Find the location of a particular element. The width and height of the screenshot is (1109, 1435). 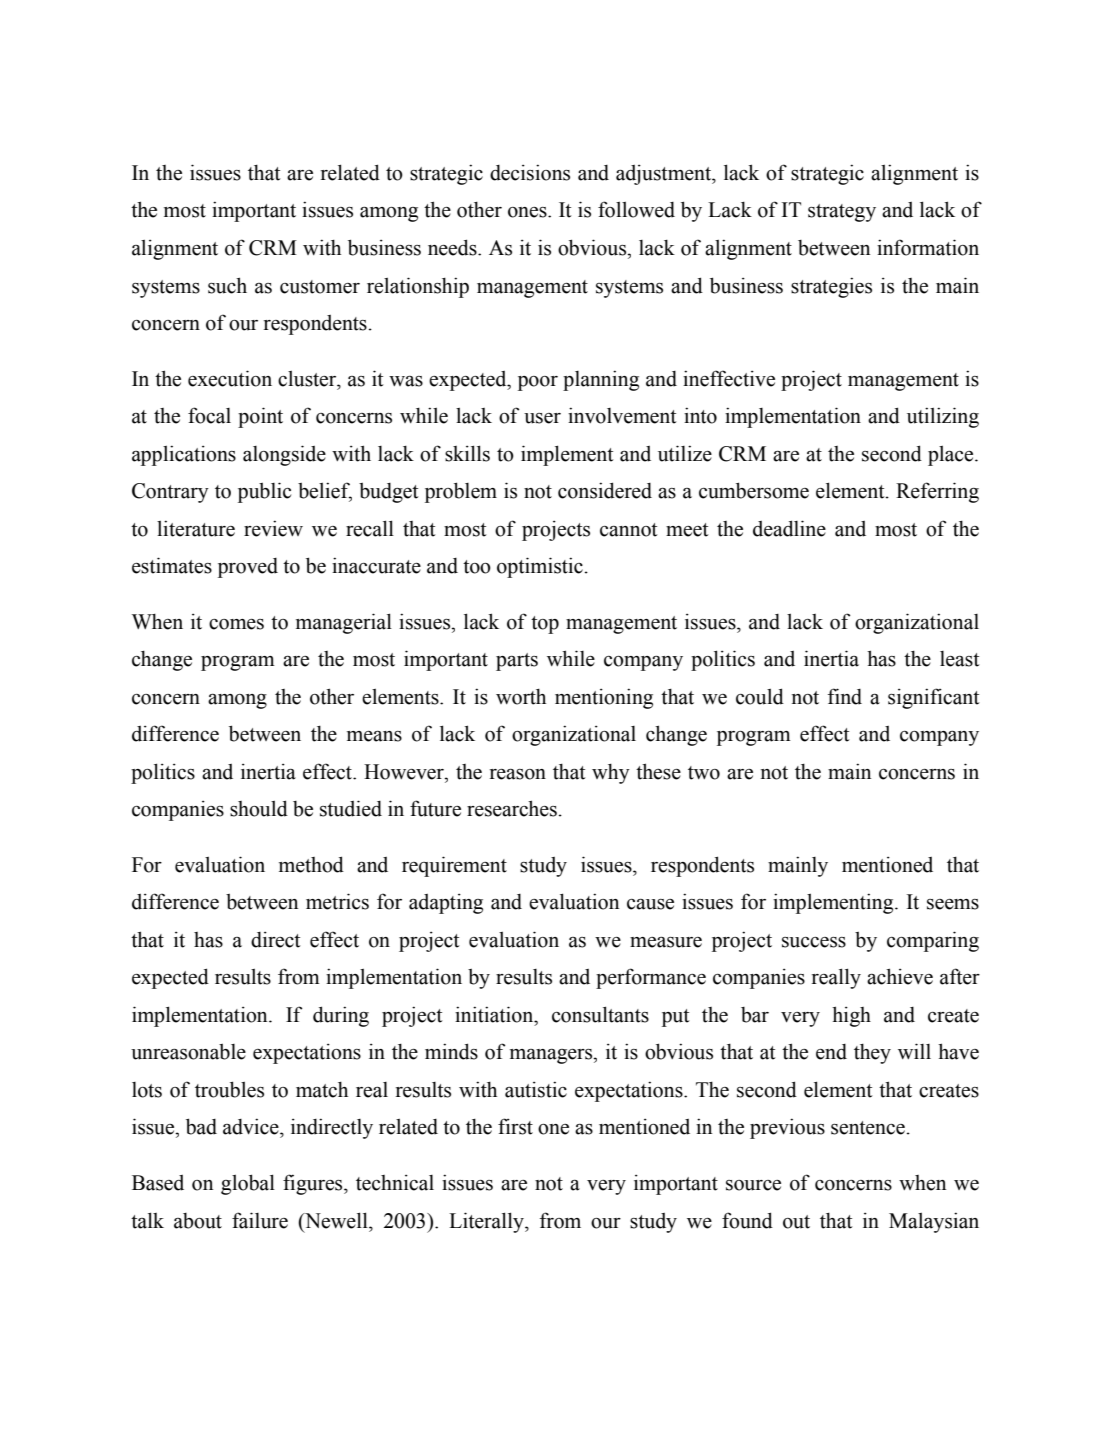

global is located at coordinates (248, 1184).
